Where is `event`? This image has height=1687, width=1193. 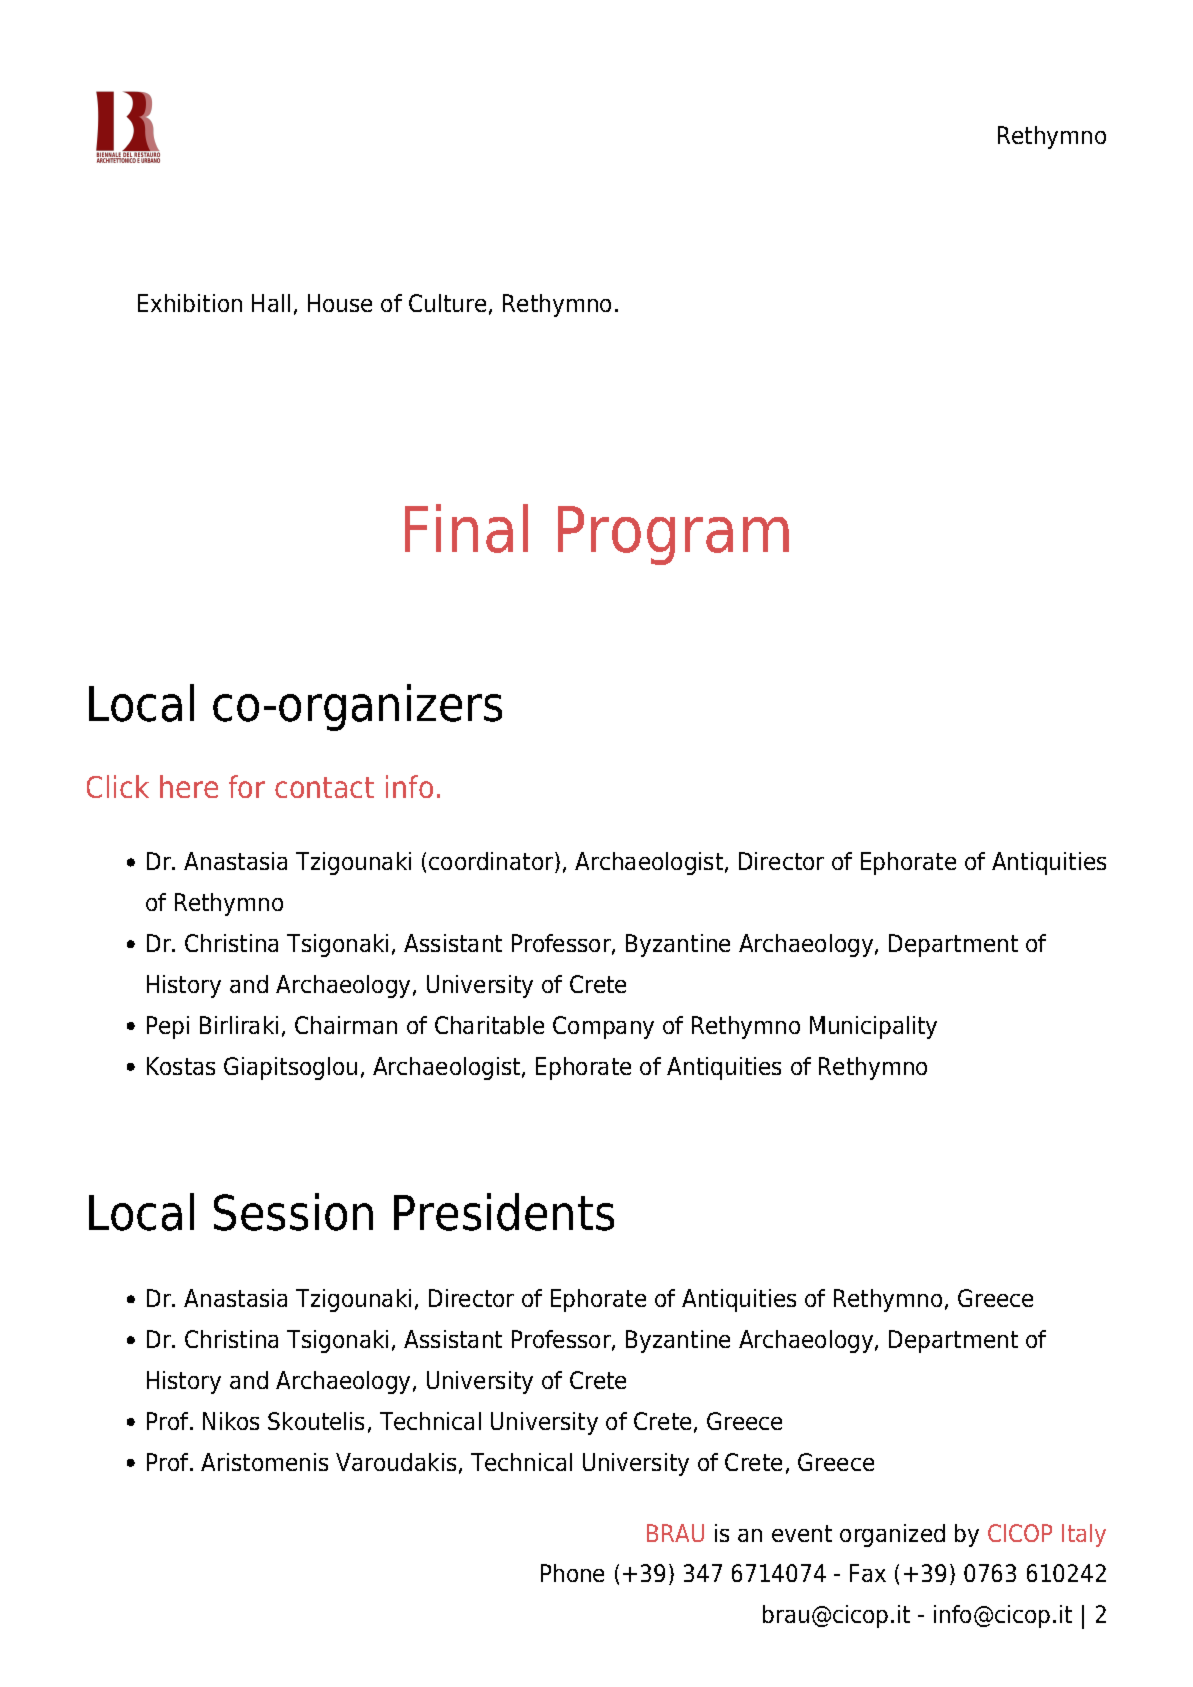
event is located at coordinates (802, 1533).
